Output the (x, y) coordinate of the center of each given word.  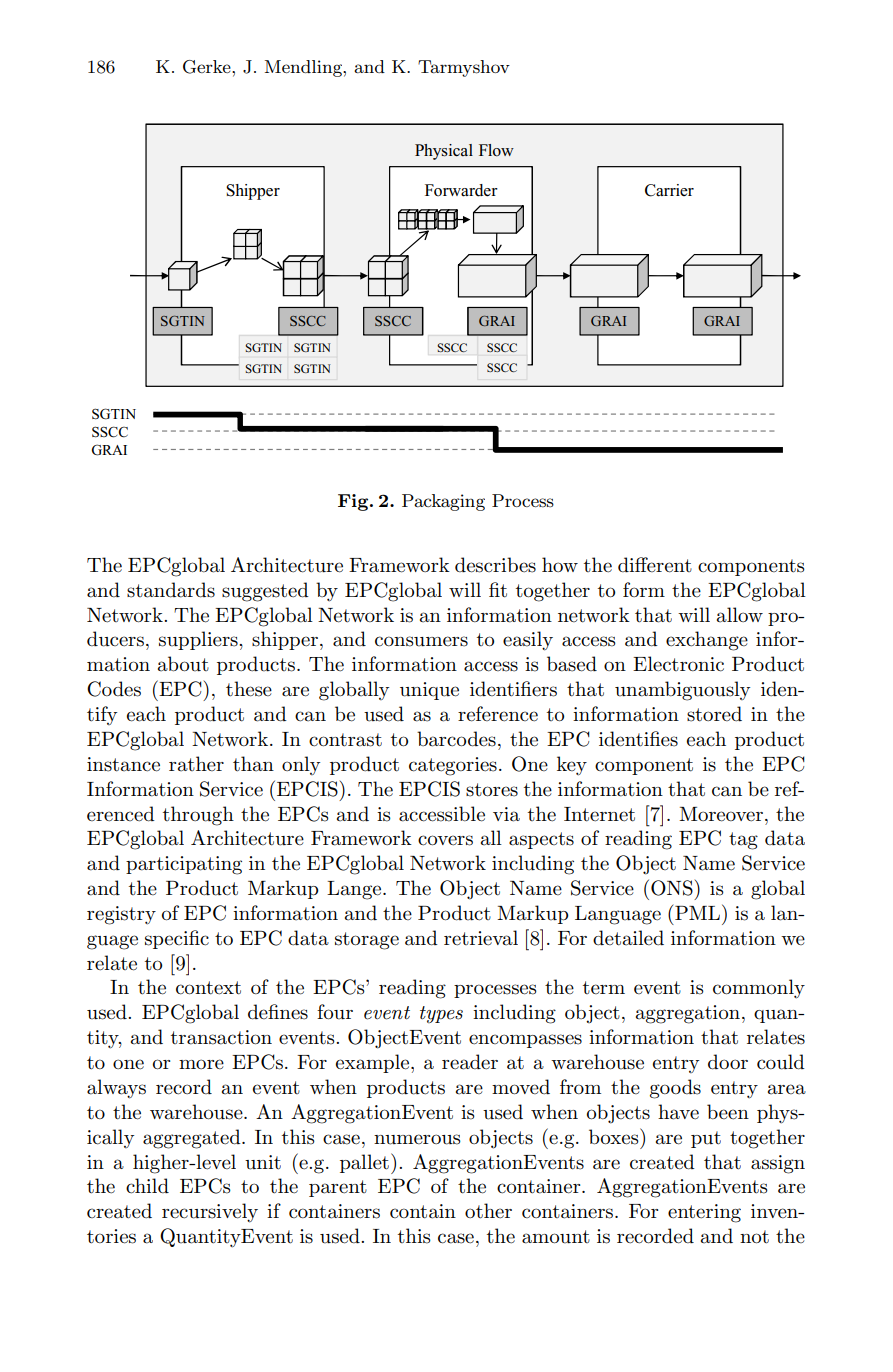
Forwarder (461, 190)
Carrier (669, 190)
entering (704, 1213)
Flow (496, 150)
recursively (210, 1213)
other (488, 1211)
